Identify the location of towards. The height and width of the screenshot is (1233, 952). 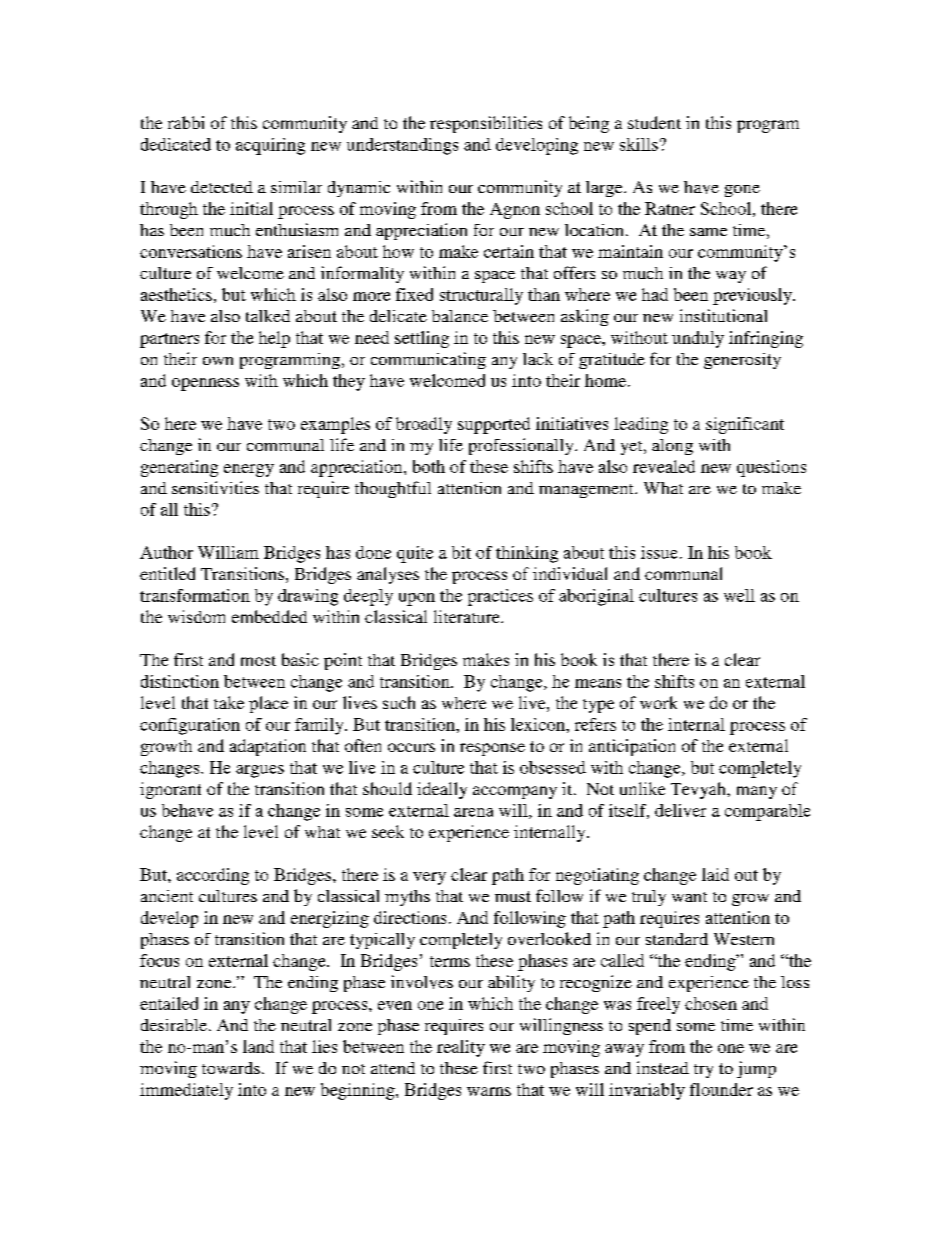
(231, 1068).
